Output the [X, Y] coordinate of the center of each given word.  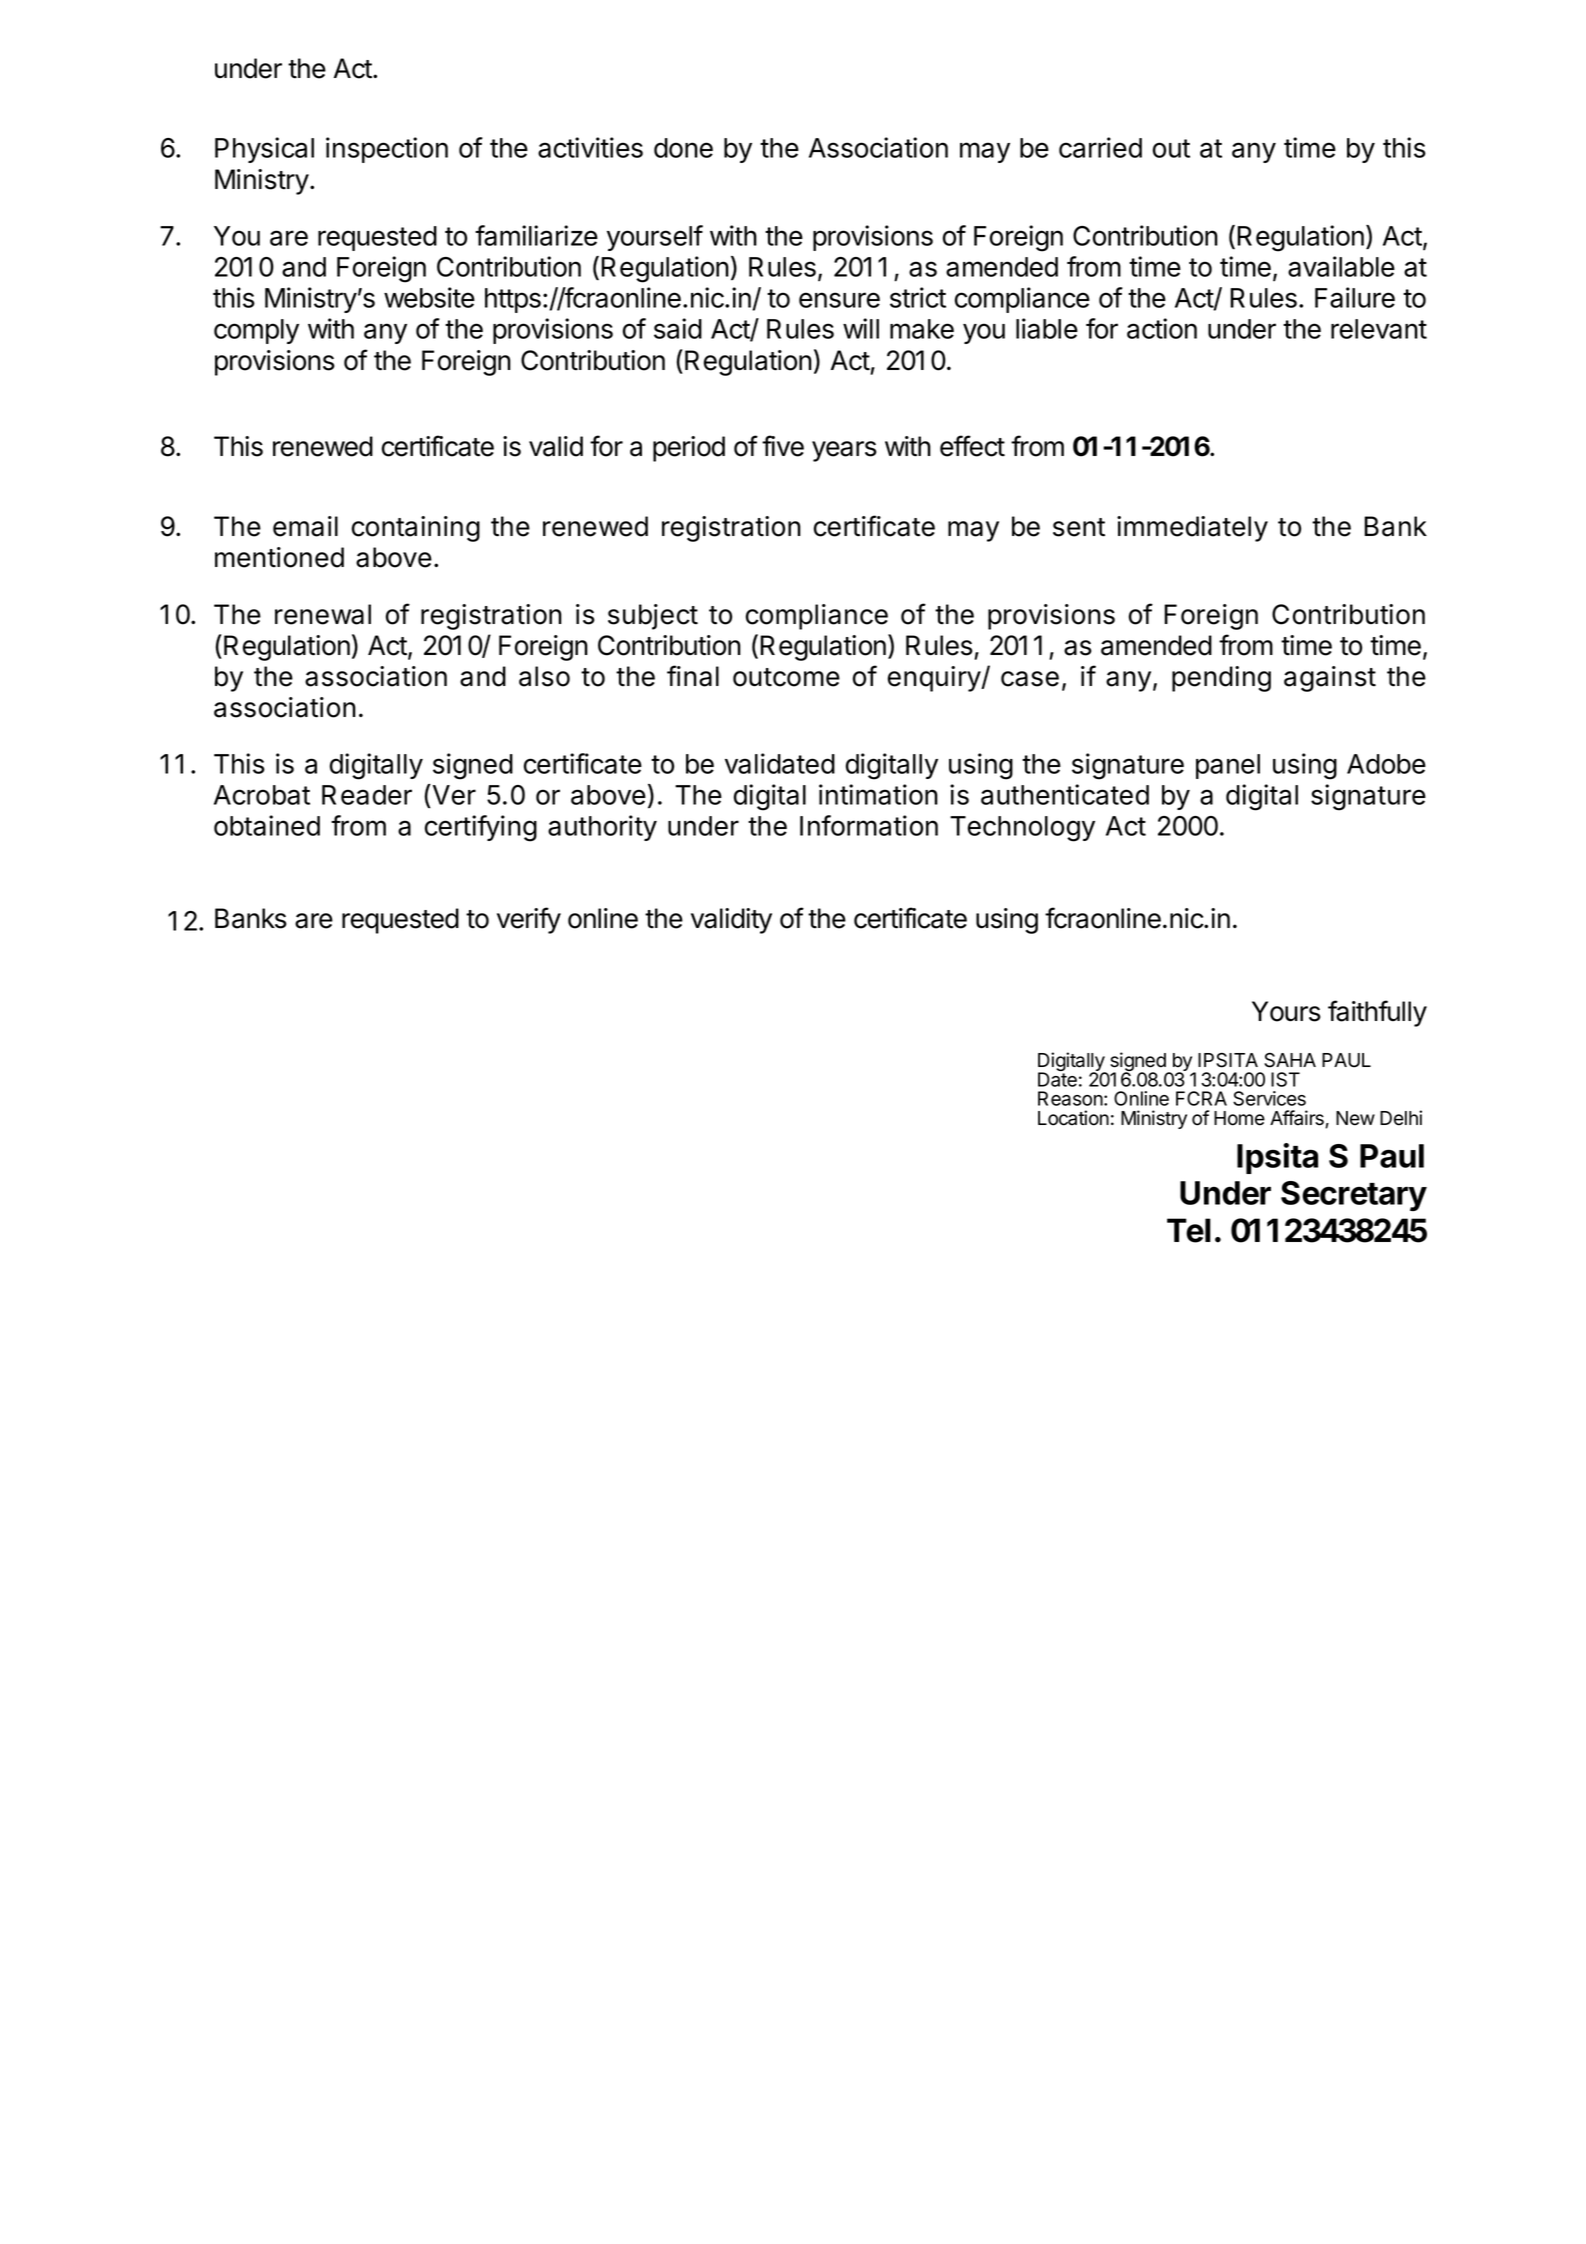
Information [869, 825]
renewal [323, 614]
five [783, 446]
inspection [387, 150]
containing [416, 529]
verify [529, 920]
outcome [786, 677]
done [683, 148]
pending [1221, 679]
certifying [481, 828]
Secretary [1354, 1196]
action [1162, 328]
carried [1100, 147]
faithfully [1377, 1013]
